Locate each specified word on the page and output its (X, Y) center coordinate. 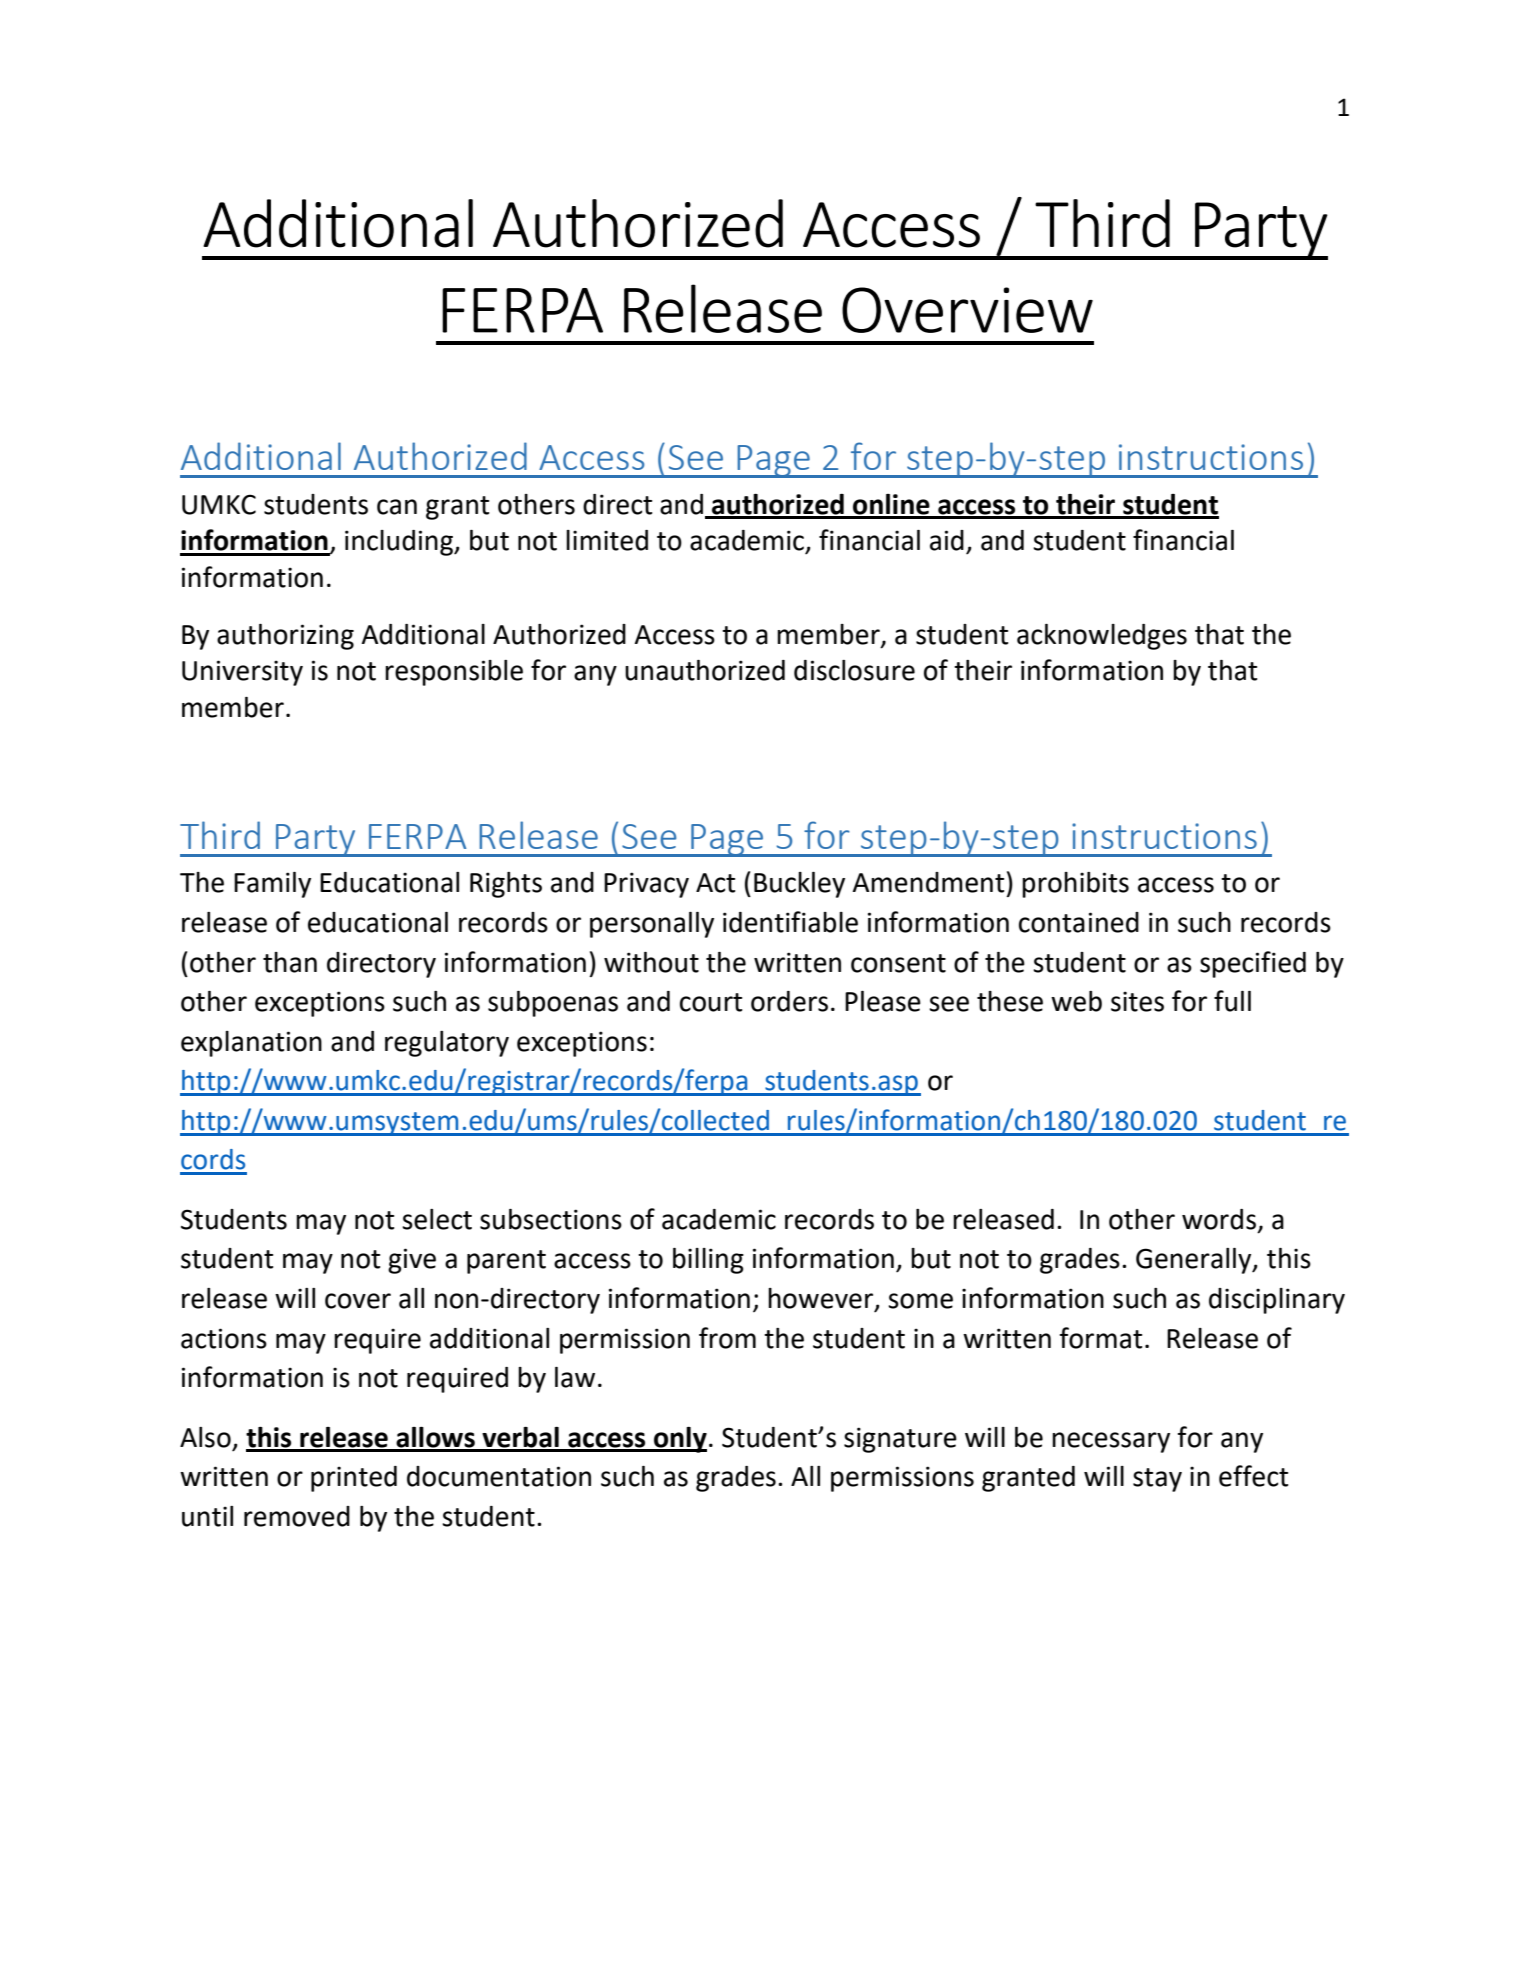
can (397, 507)
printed (354, 1479)
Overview (967, 310)
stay (1157, 1480)
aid (947, 540)
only (679, 1440)
